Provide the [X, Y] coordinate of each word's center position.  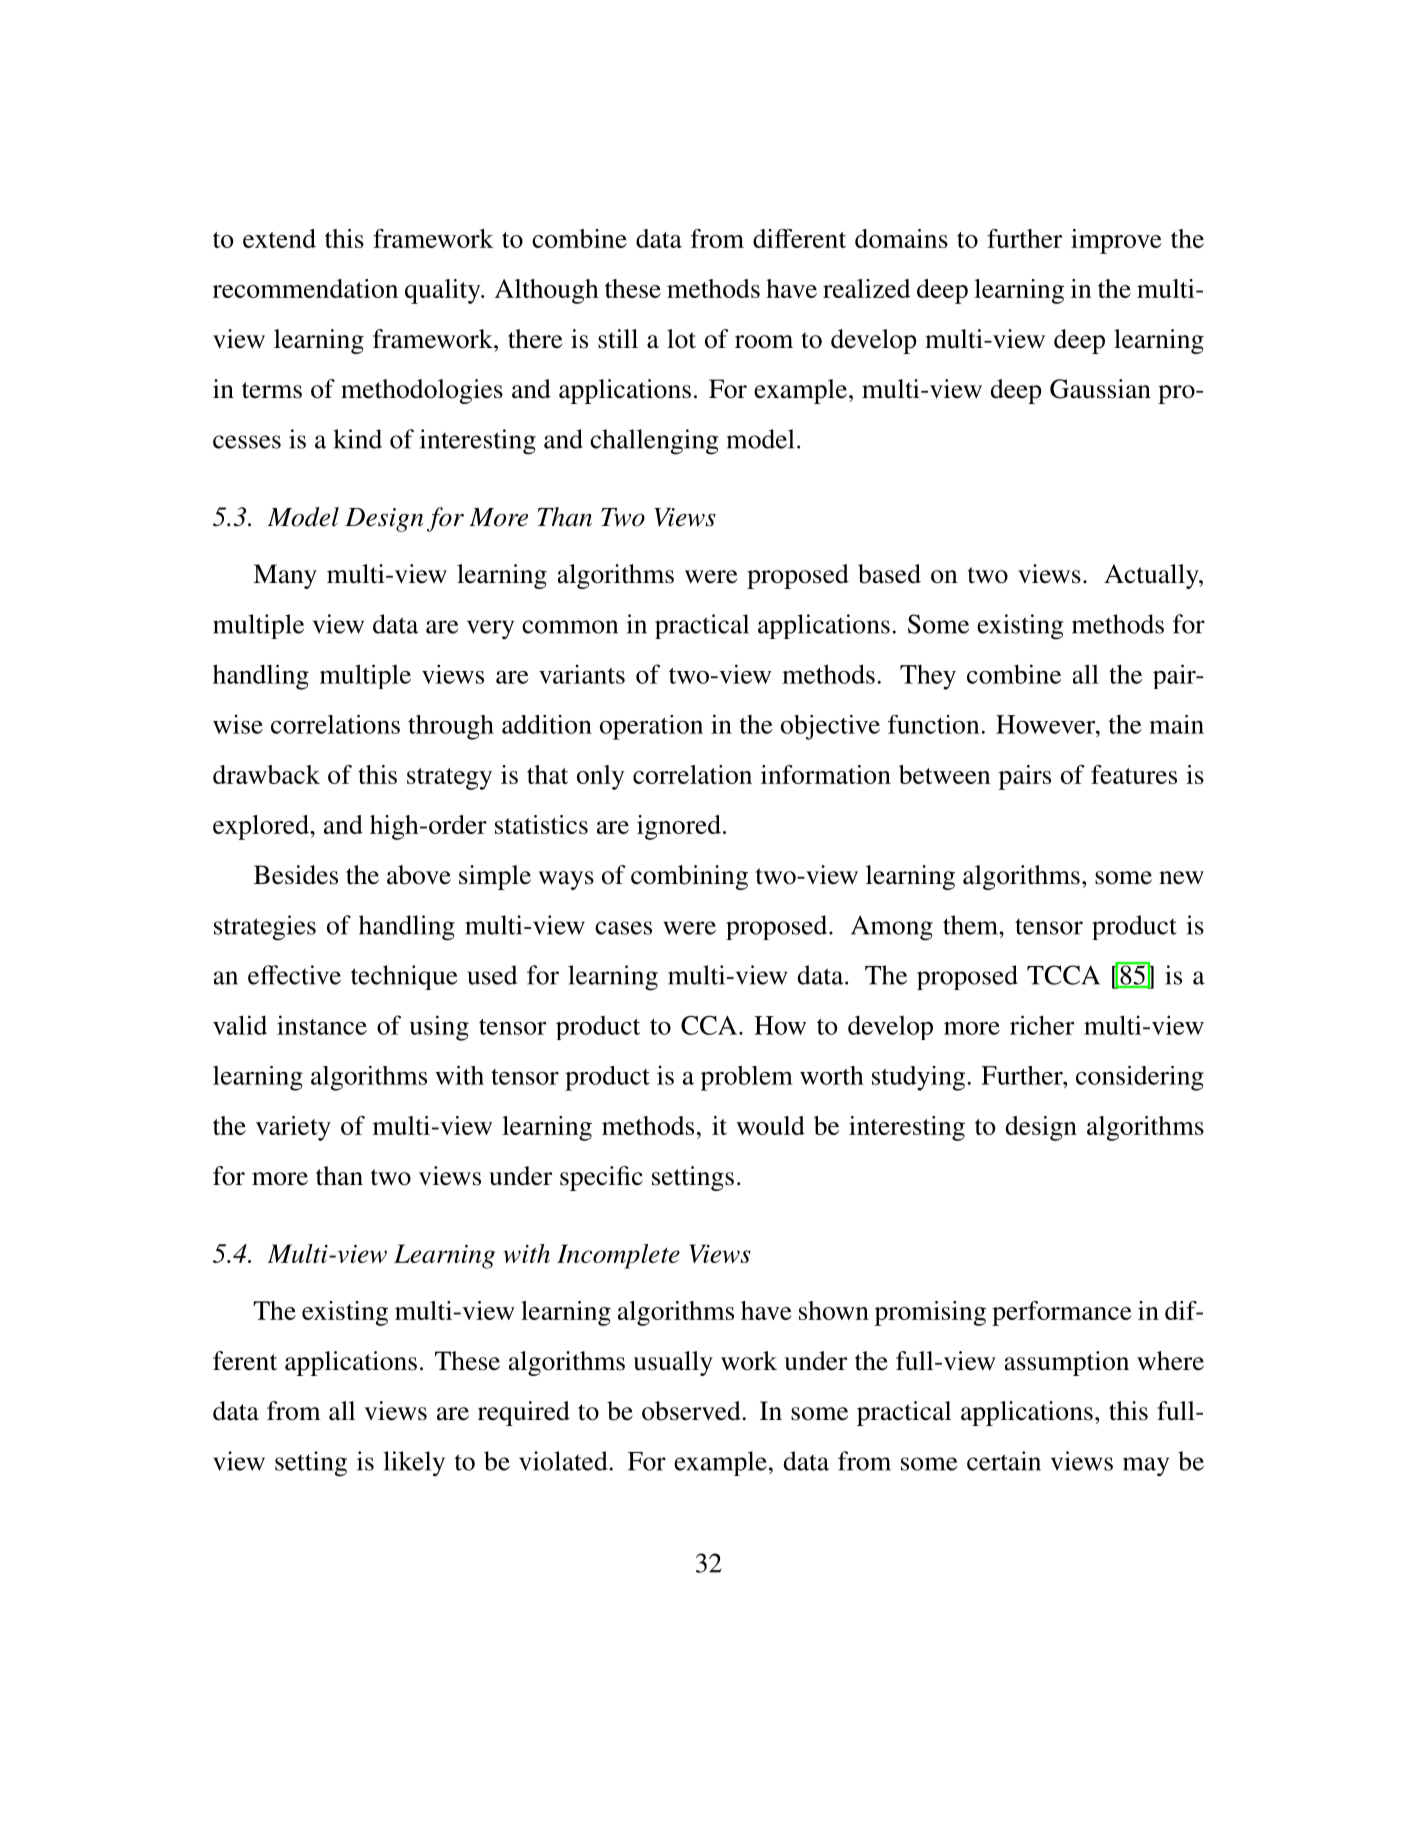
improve [1116, 241]
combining [689, 877]
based [889, 574]
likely [414, 1463]
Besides [296, 875]
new [1181, 878]
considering [1140, 1078]
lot [681, 339]
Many [285, 576]
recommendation [305, 288]
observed [691, 1411]
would [770, 1125]
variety [293, 1128]
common [570, 627]
